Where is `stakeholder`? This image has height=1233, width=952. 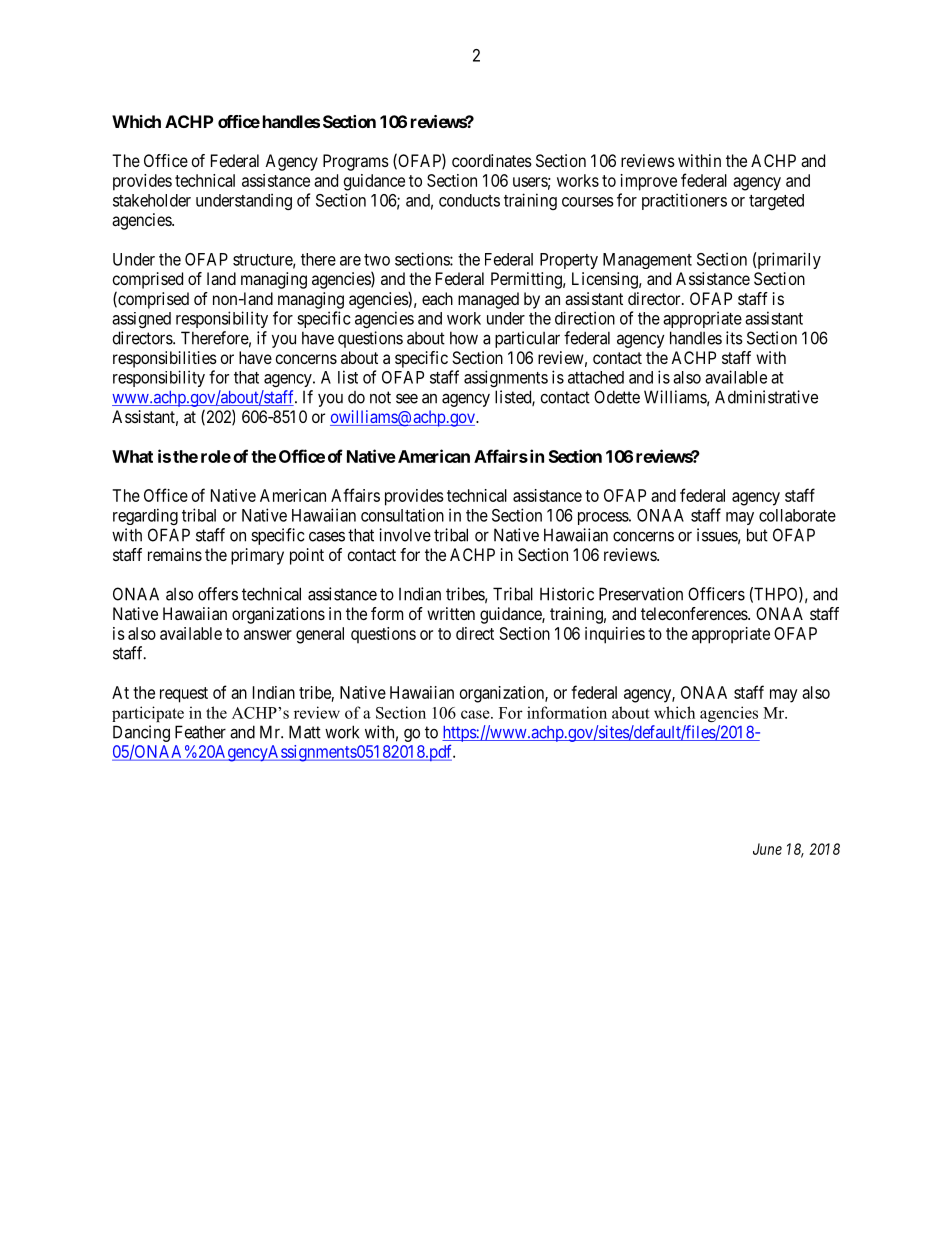
stakeholder is located at coordinates (152, 200).
